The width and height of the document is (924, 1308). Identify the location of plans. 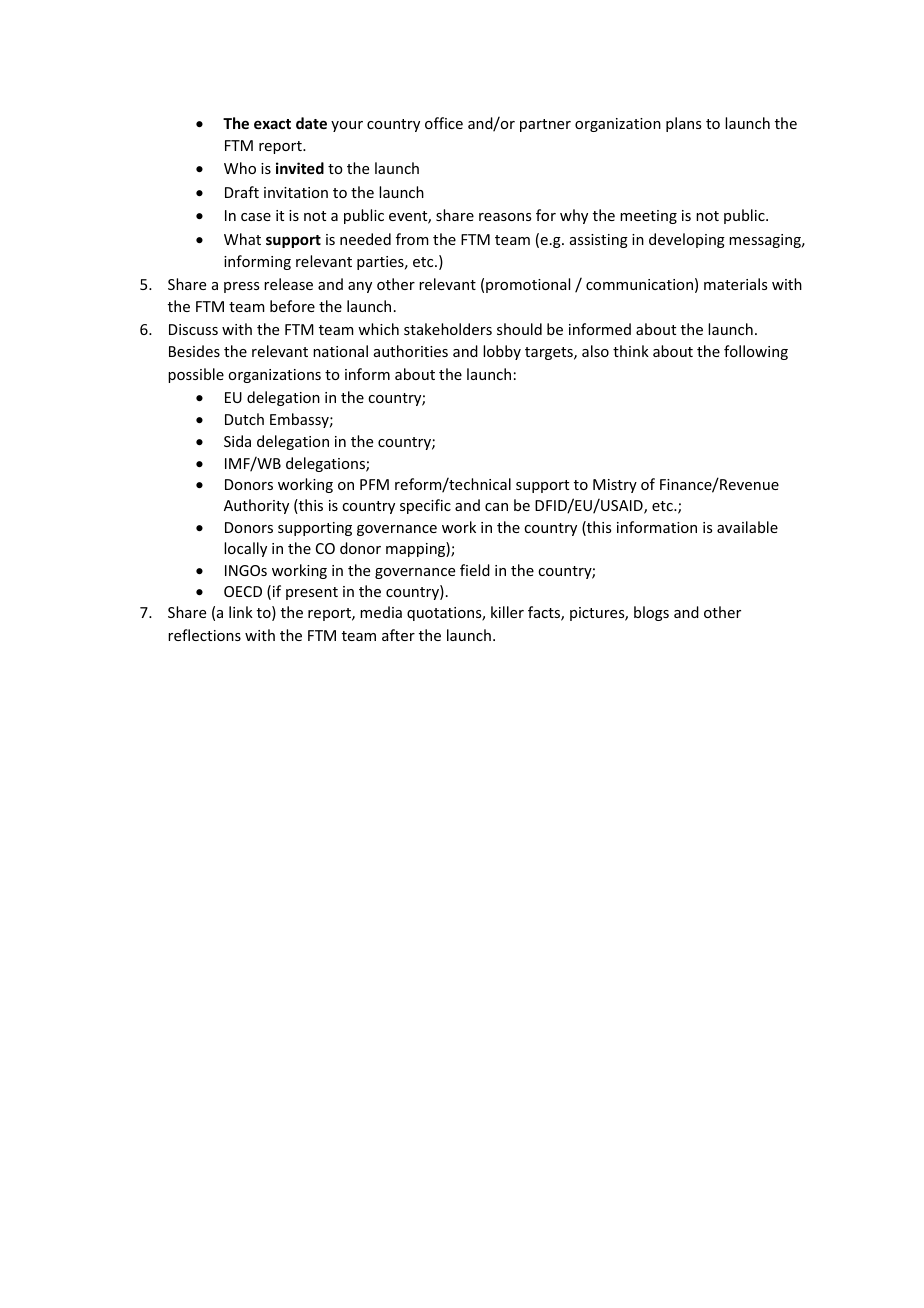
(683, 124).
